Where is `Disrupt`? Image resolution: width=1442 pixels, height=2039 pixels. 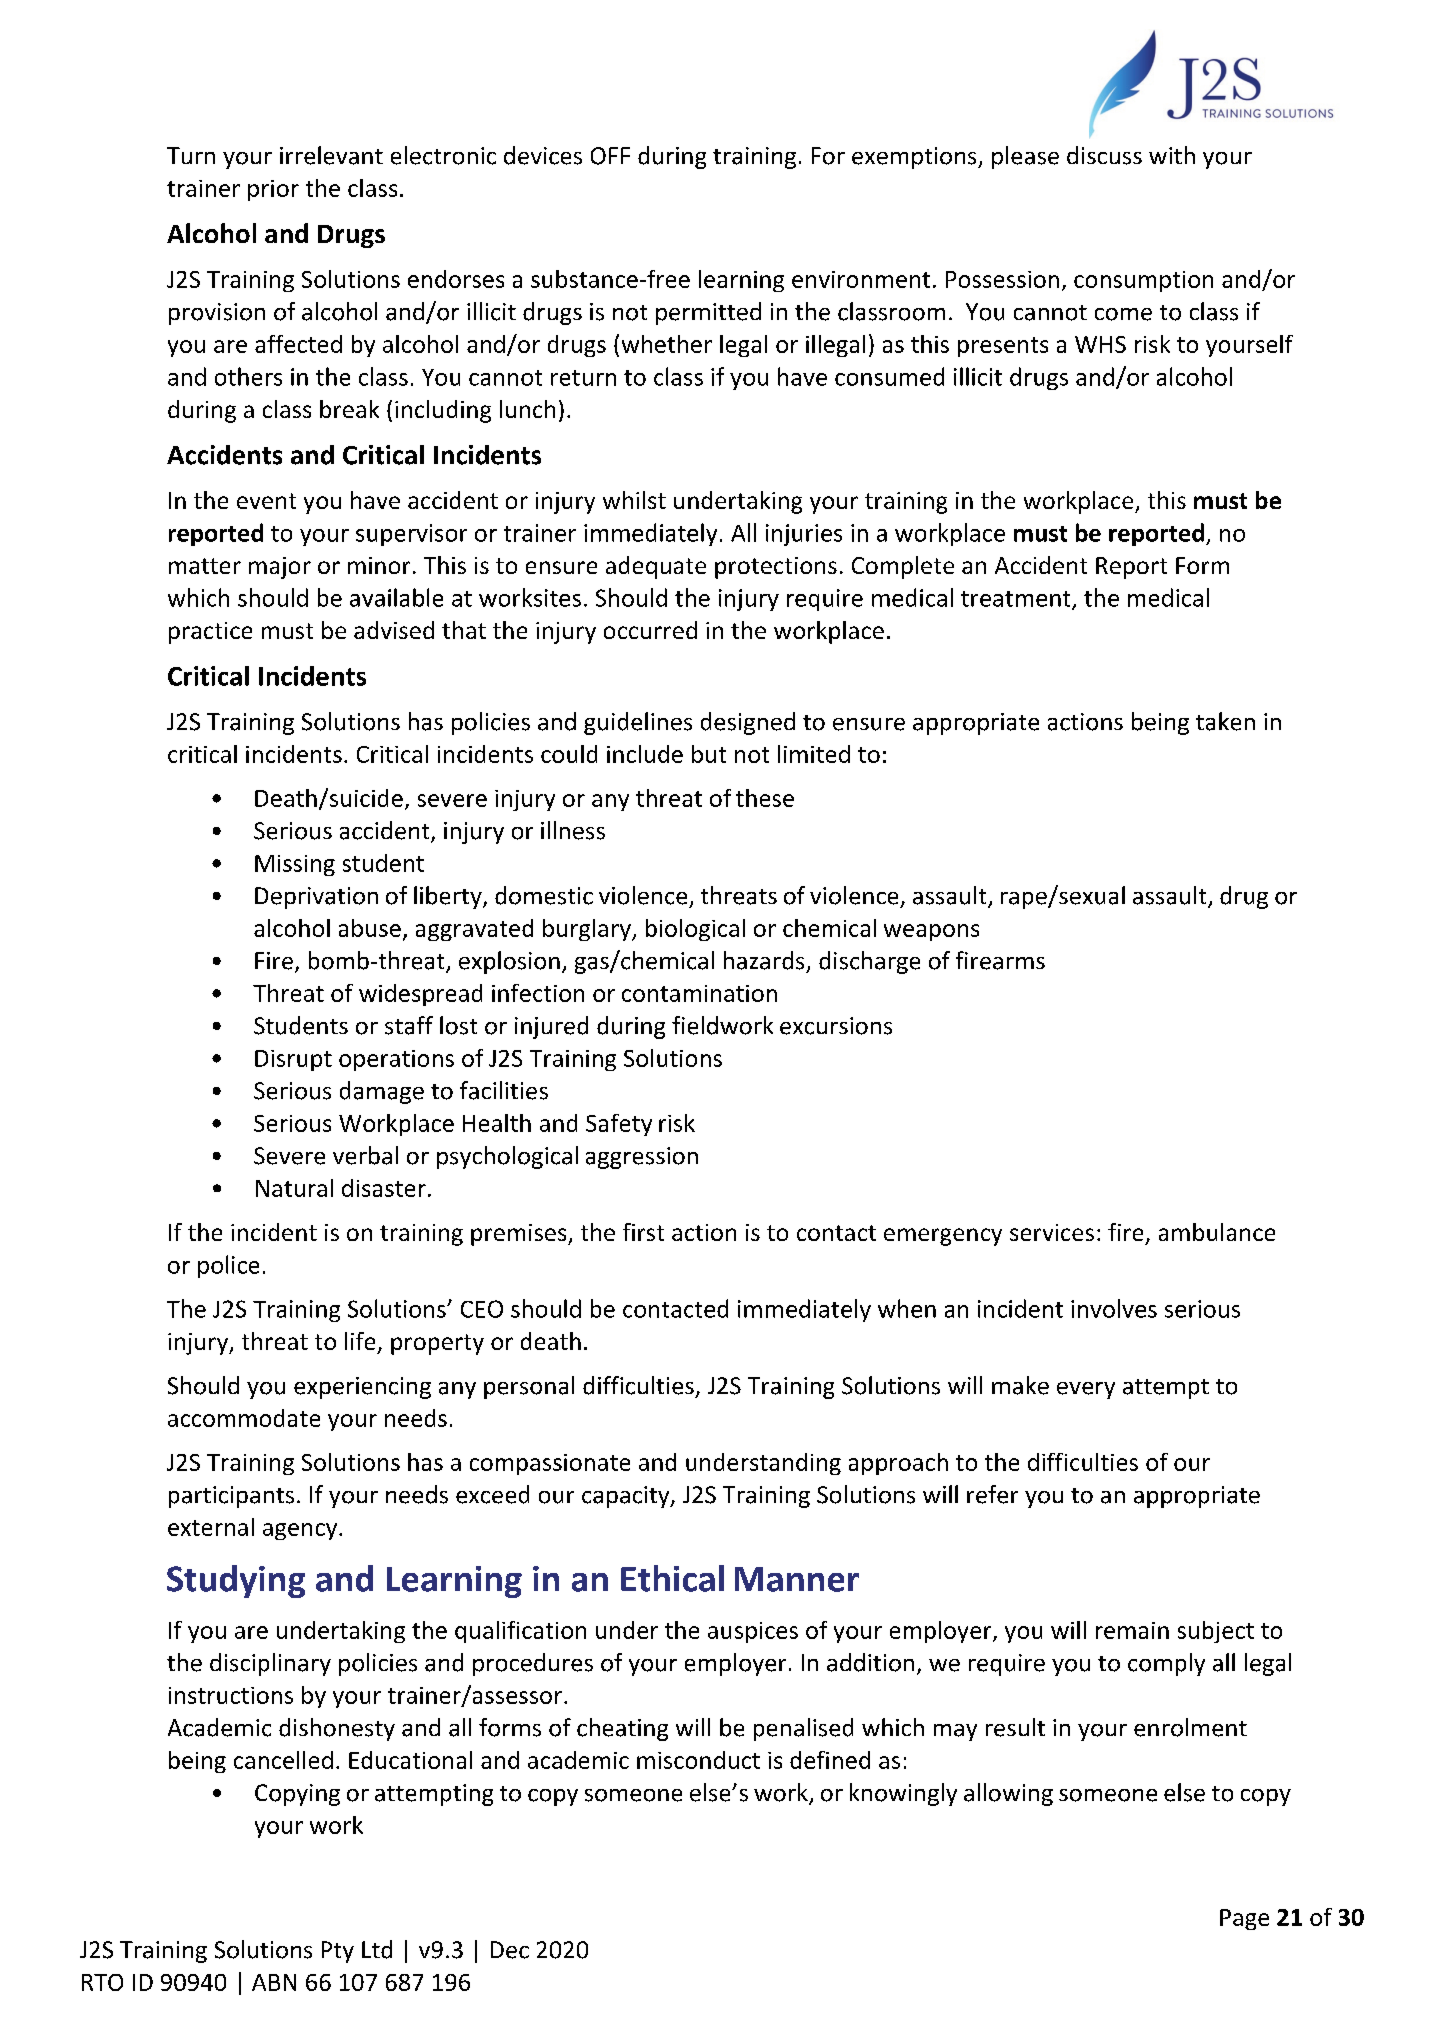
Disrupt is located at coordinates (293, 1060).
